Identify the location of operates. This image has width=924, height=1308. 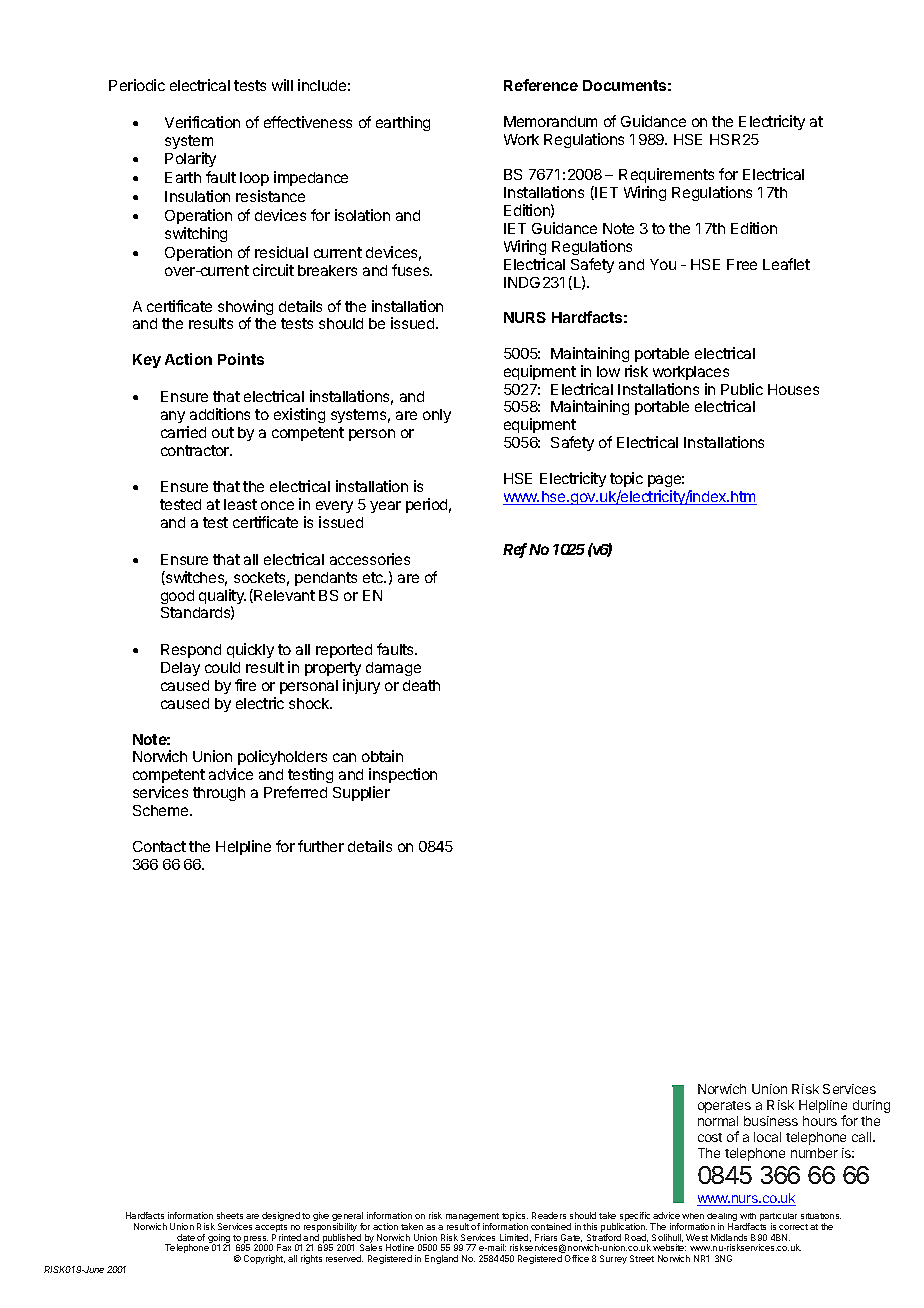
(724, 1107).
